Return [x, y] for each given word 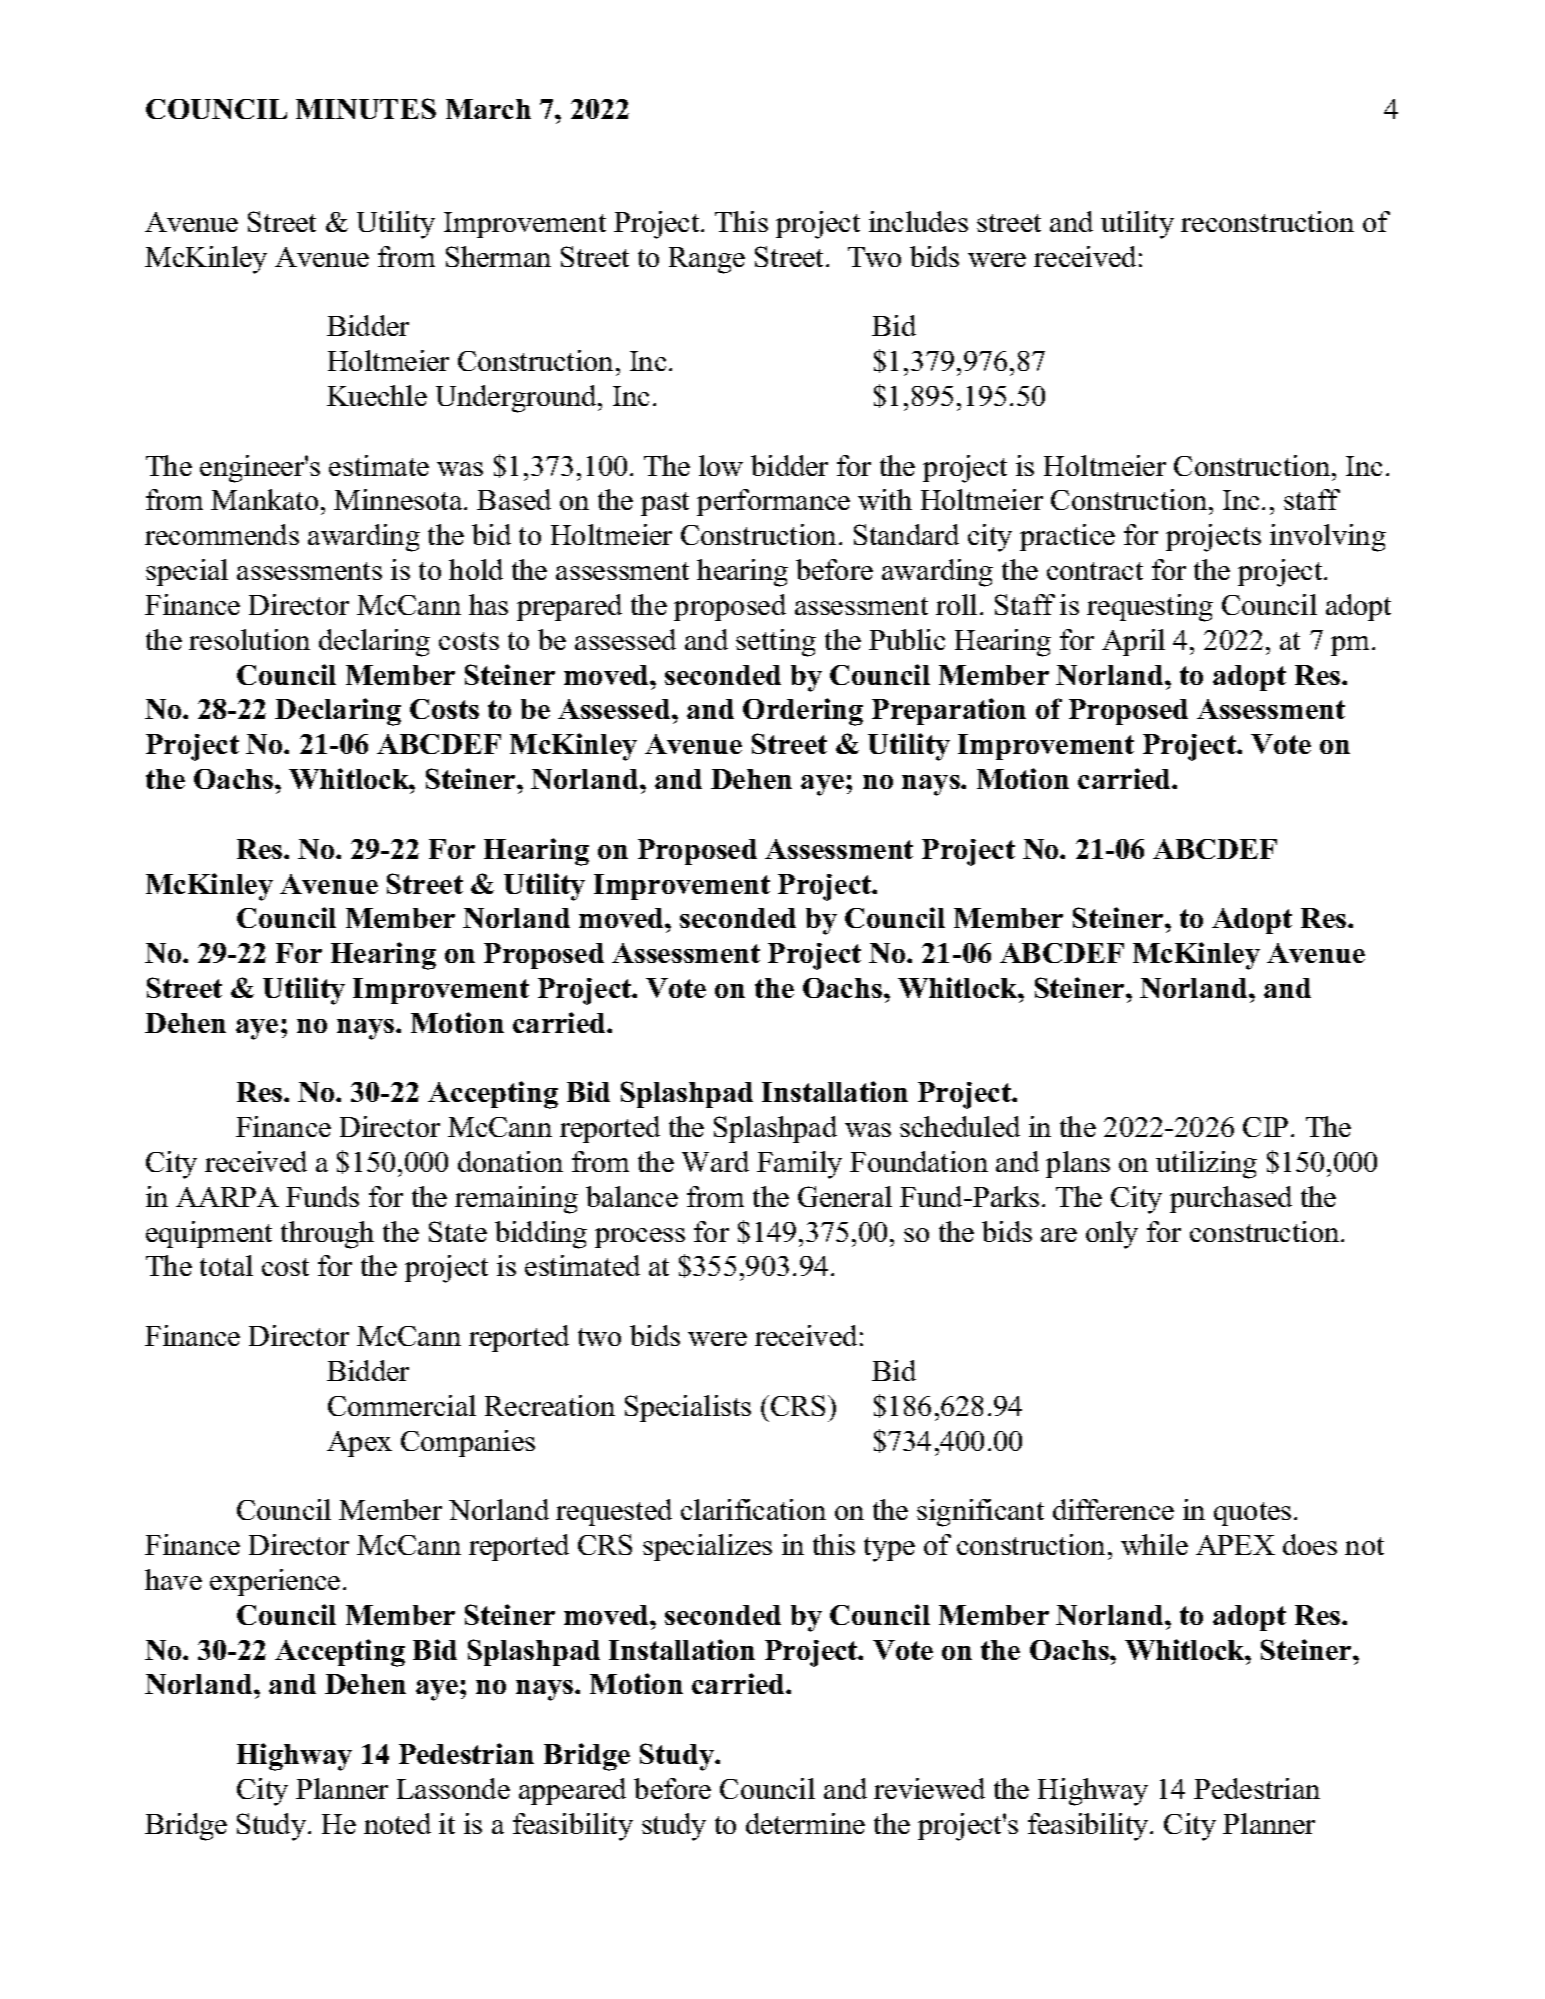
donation [510, 1161]
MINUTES [366, 108]
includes [918, 221]
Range [707, 260]
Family [799, 1165]
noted [397, 1823]
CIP [1265, 1127]
